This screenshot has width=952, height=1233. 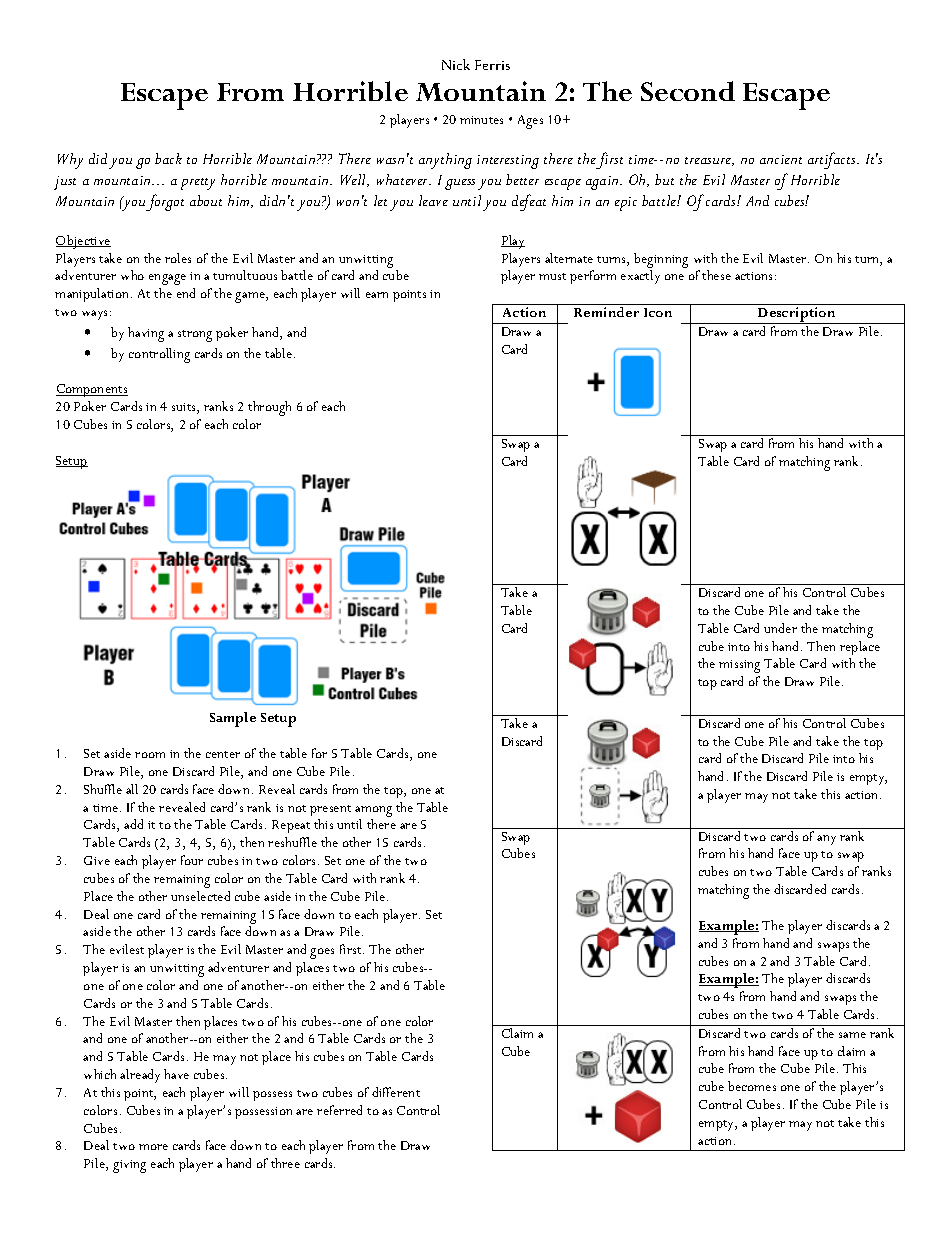 I want to click on back, so click(x=168, y=158).
